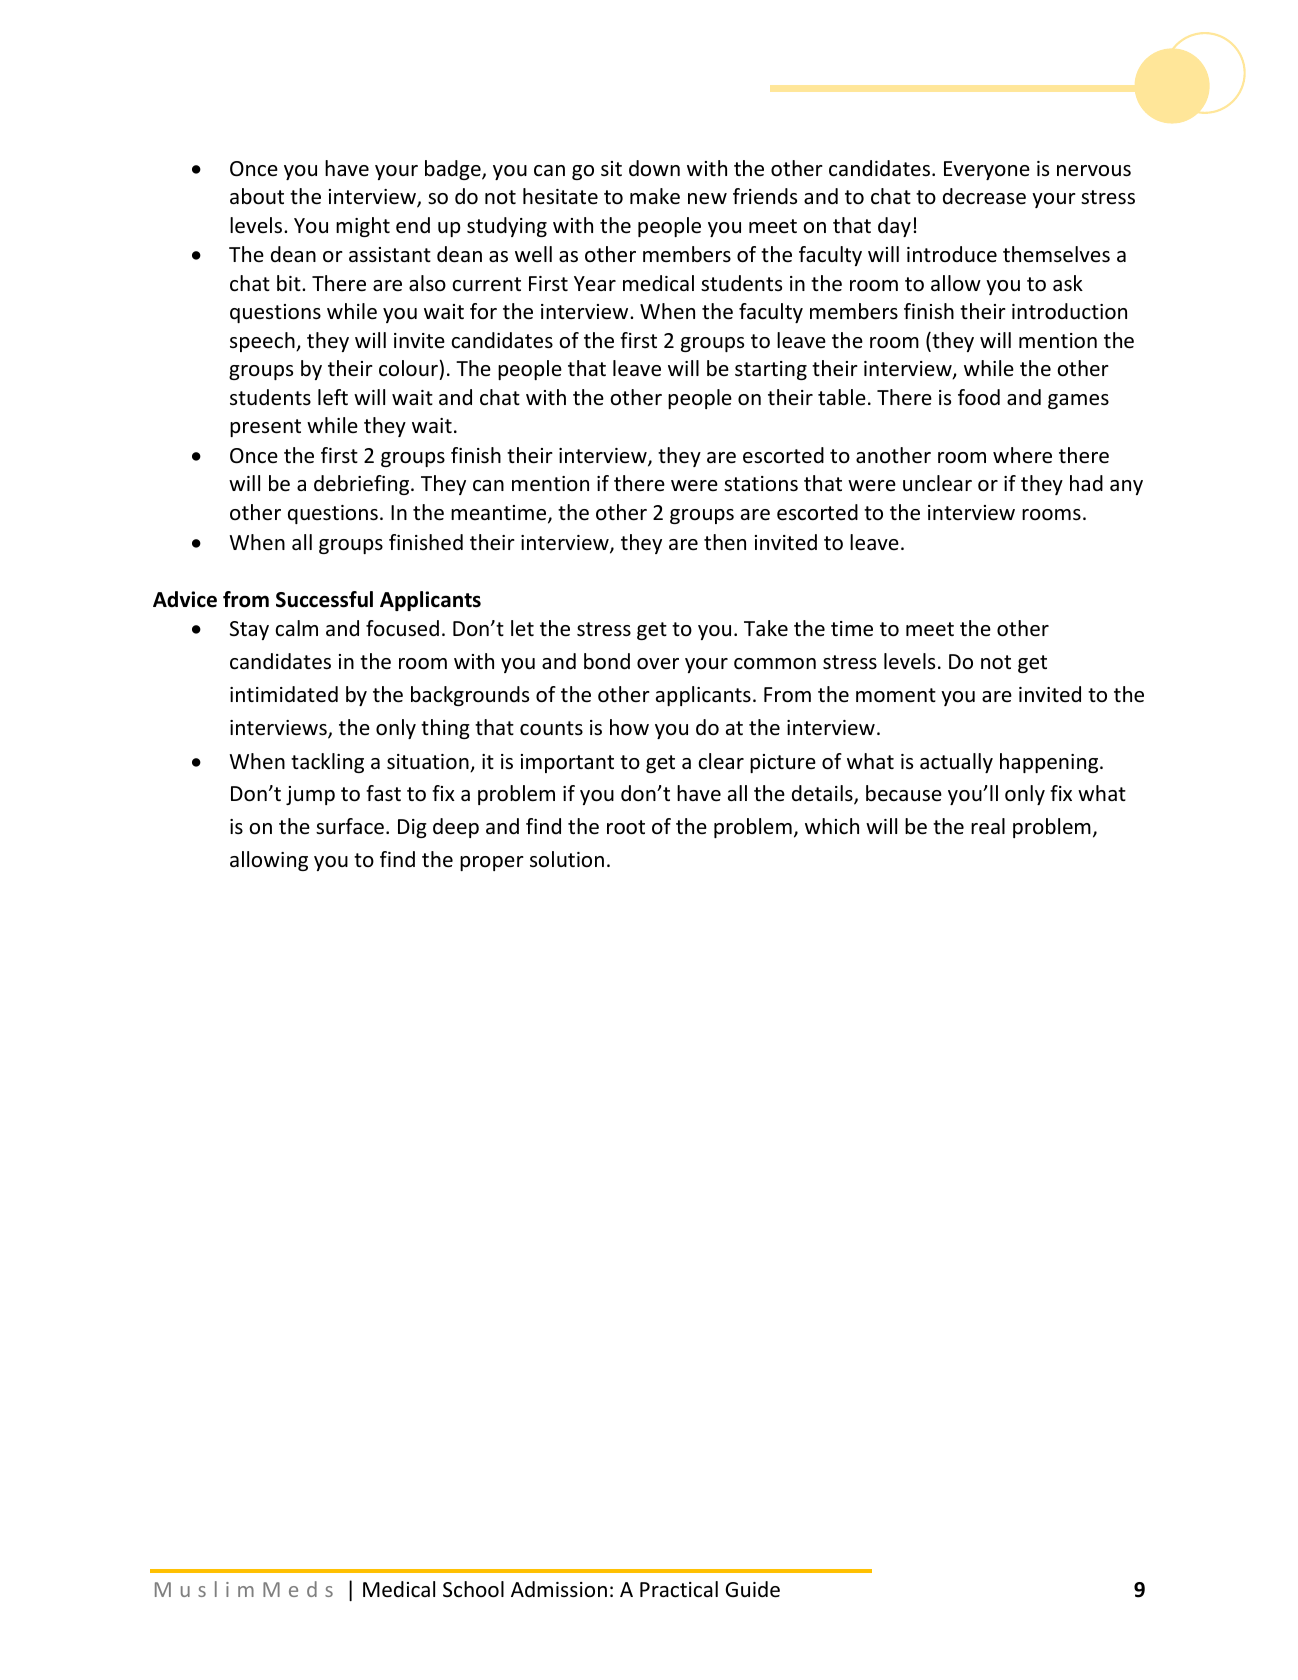  I want to click on surface, so click(350, 826).
